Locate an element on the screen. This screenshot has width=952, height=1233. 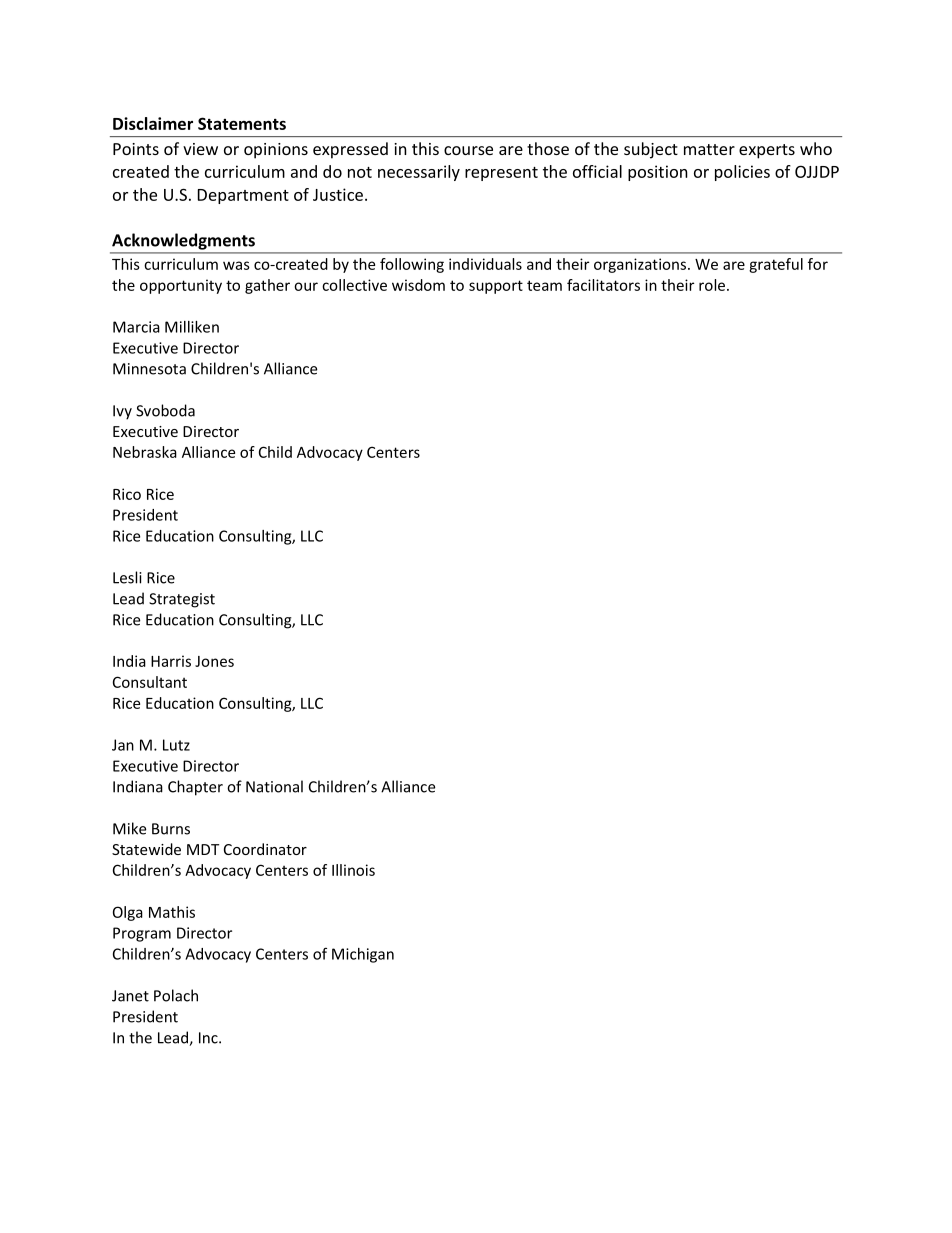
Strategist is located at coordinates (182, 600).
